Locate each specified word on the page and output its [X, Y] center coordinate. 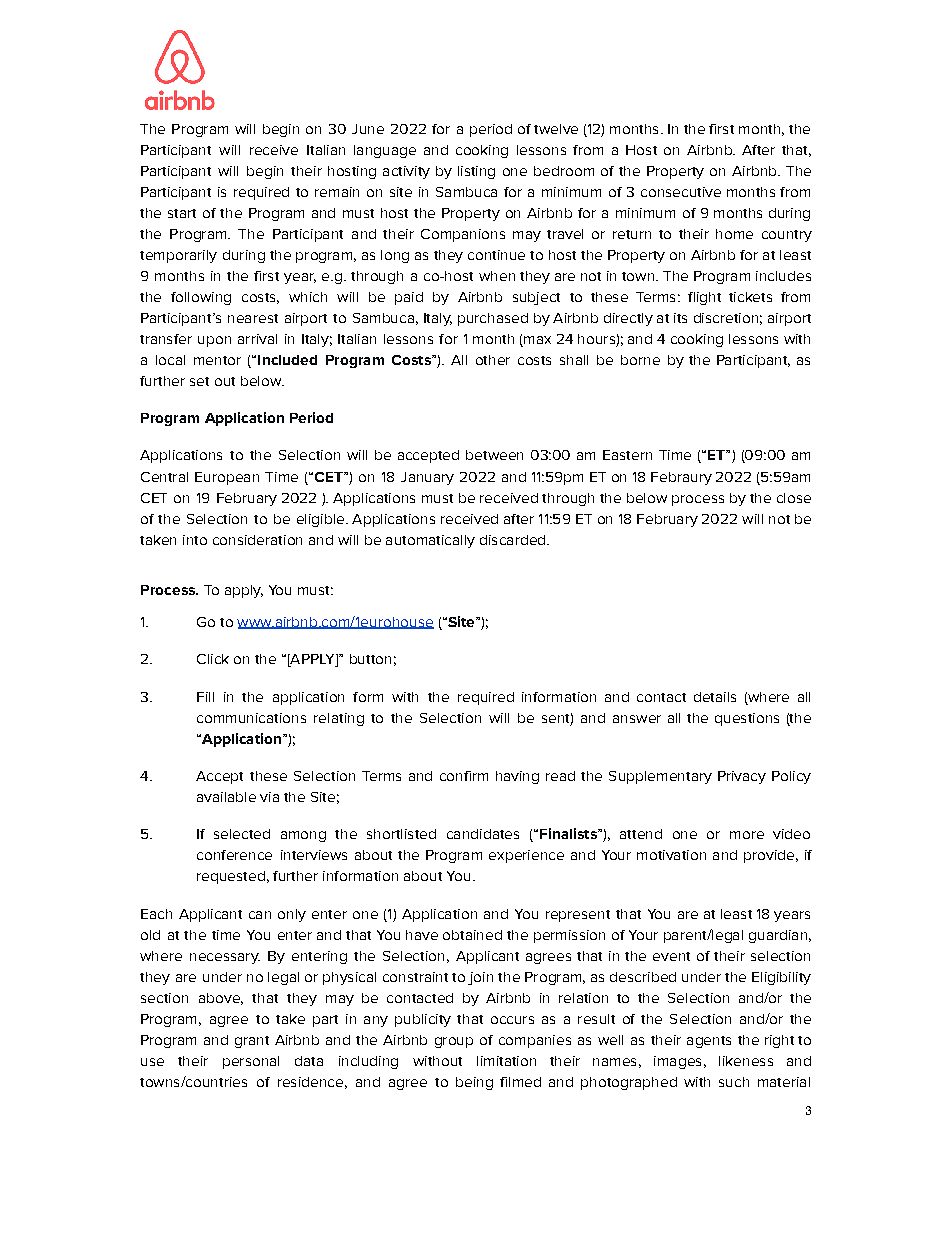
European [227, 478]
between [494, 455]
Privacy [742, 777]
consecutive [681, 192]
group [454, 1042]
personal [251, 1062]
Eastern [627, 455]
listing [476, 172]
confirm [464, 776]
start [182, 213]
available [226, 797]
